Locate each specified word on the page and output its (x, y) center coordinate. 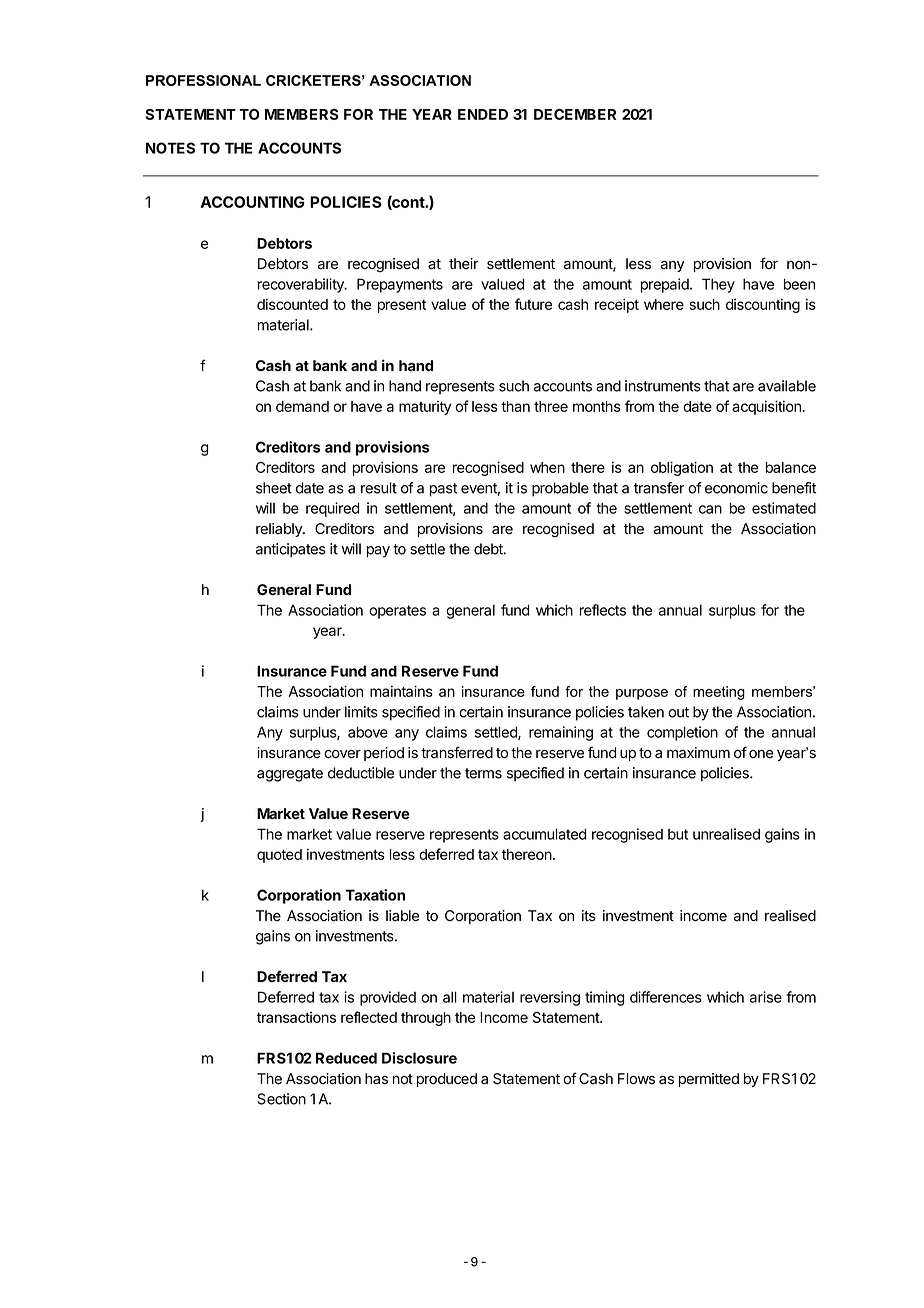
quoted (279, 856)
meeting (719, 693)
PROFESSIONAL (203, 80)
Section (281, 1099)
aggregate (290, 775)
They (718, 285)
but (678, 834)
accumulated (544, 834)
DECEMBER (575, 114)
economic (736, 488)
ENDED (483, 114)
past (443, 490)
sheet (274, 488)
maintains (401, 691)
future (533, 304)
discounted (292, 304)
